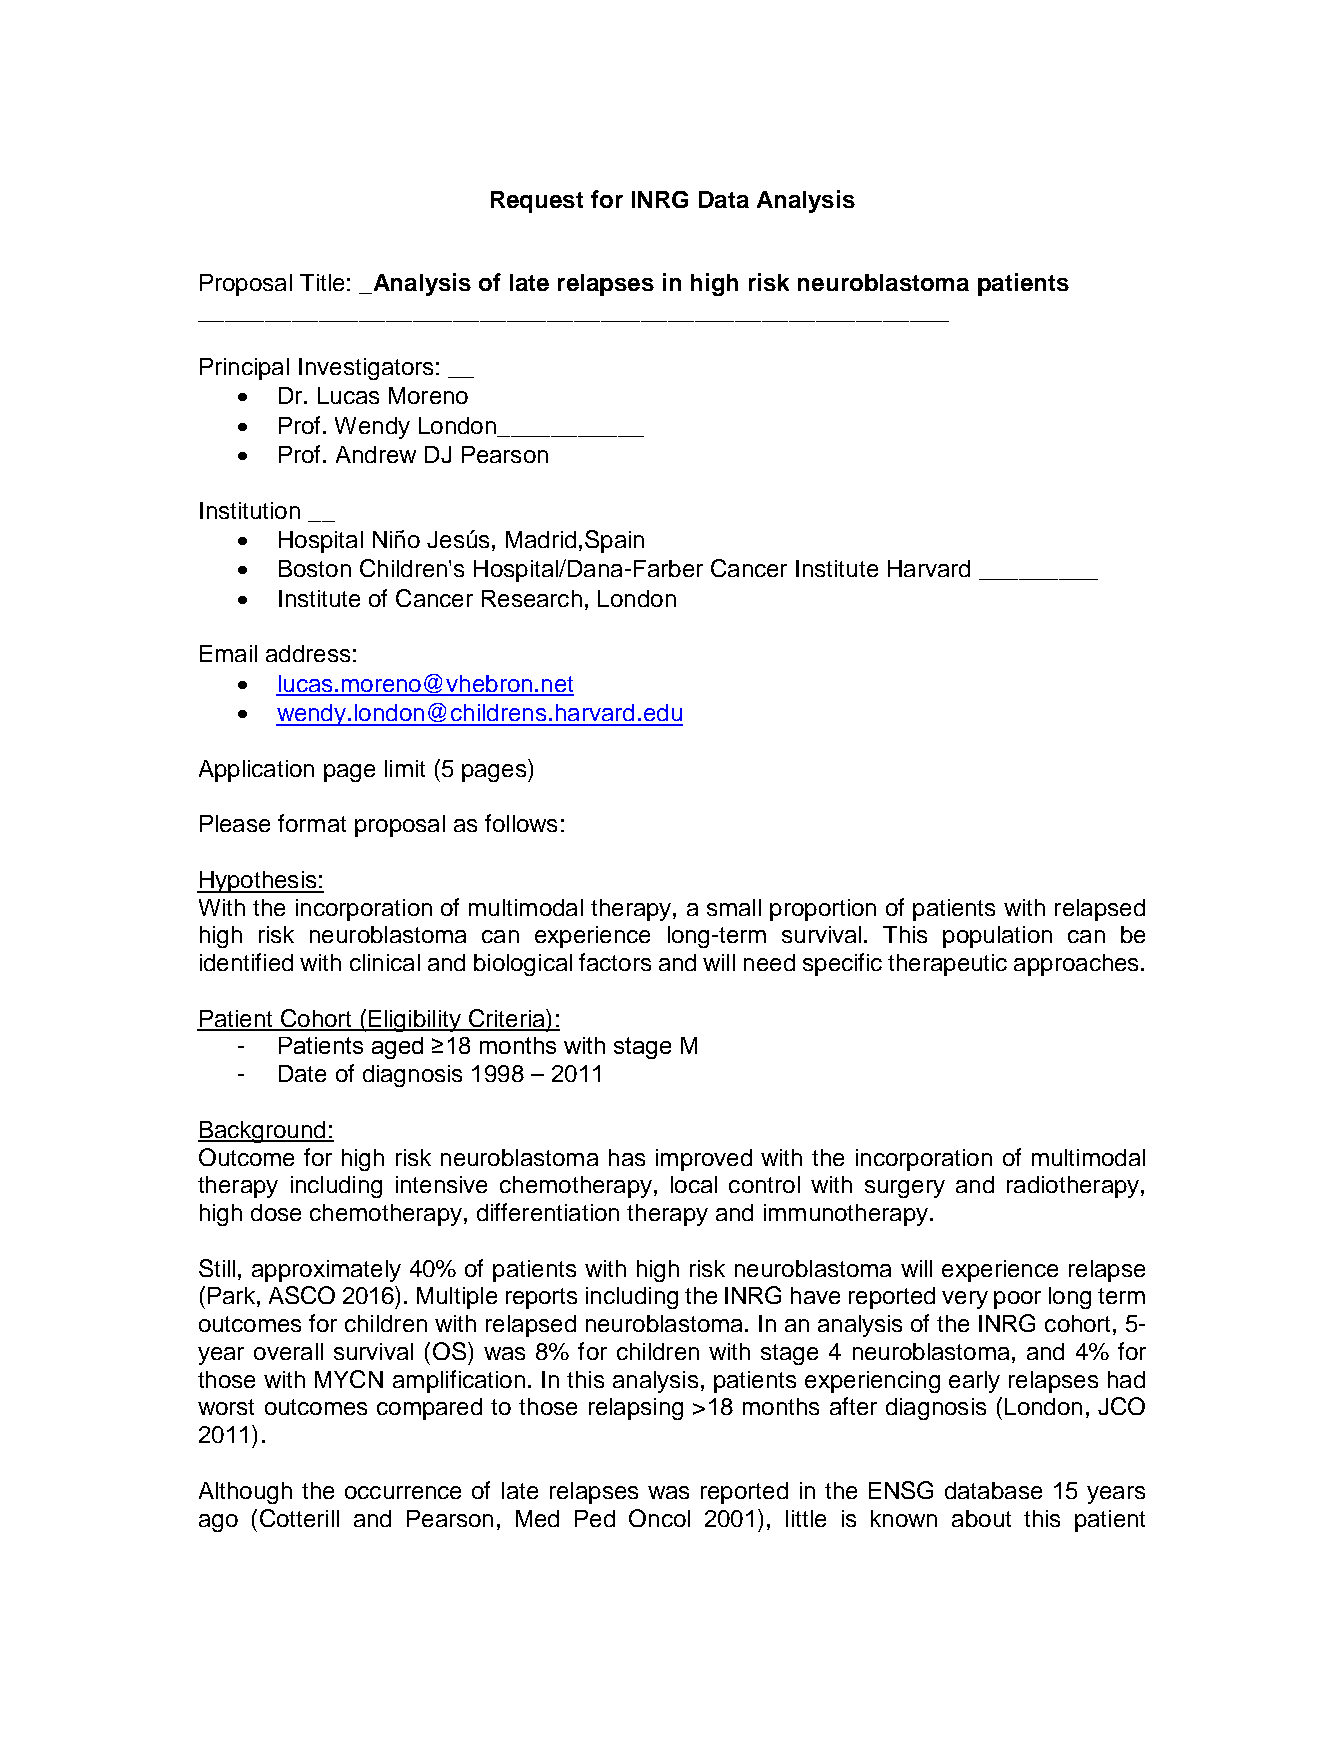  I want to click on surgery, so click(905, 1189).
